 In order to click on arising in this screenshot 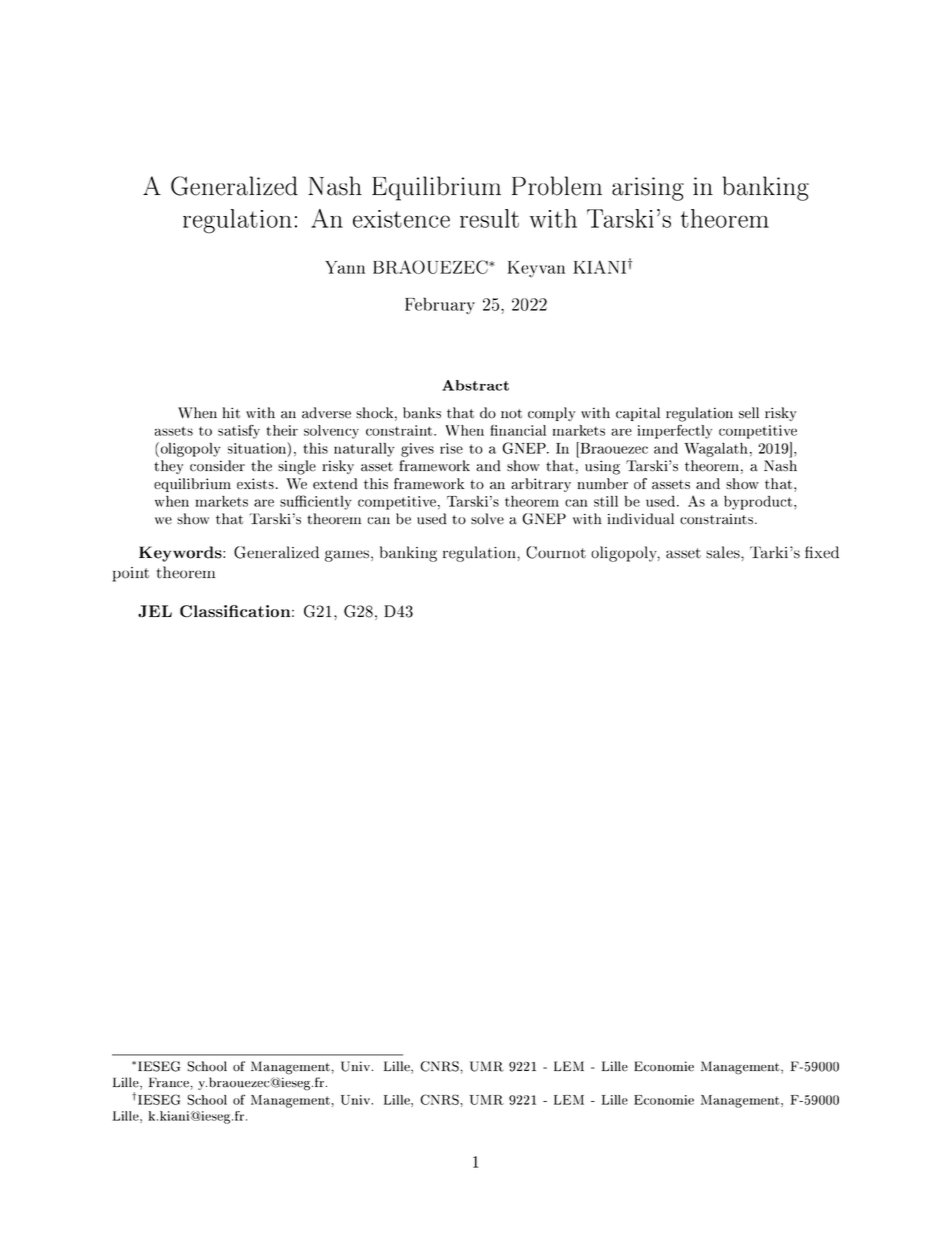, I will do `click(648, 189)`.
